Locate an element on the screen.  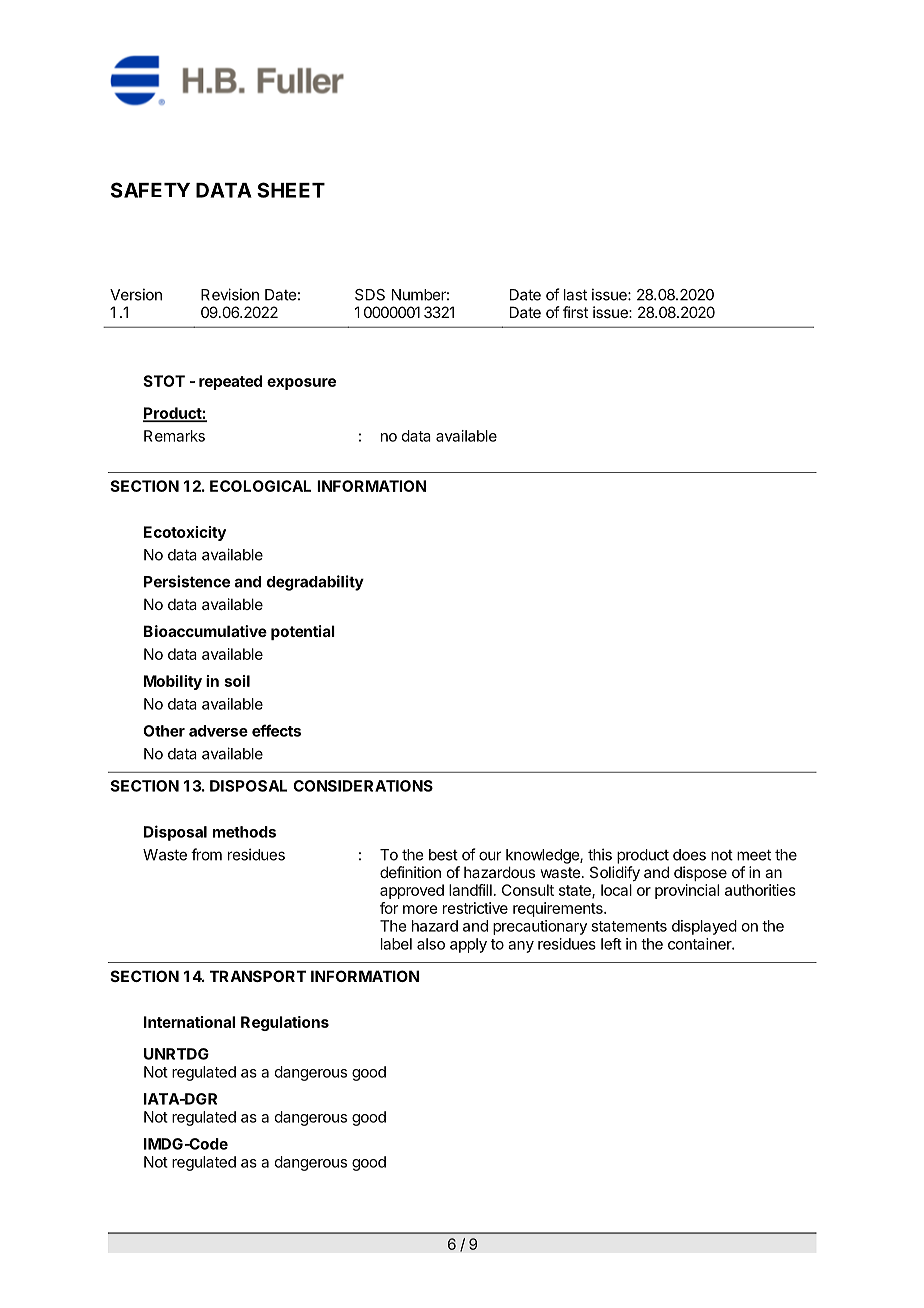
methods is located at coordinates (244, 832).
